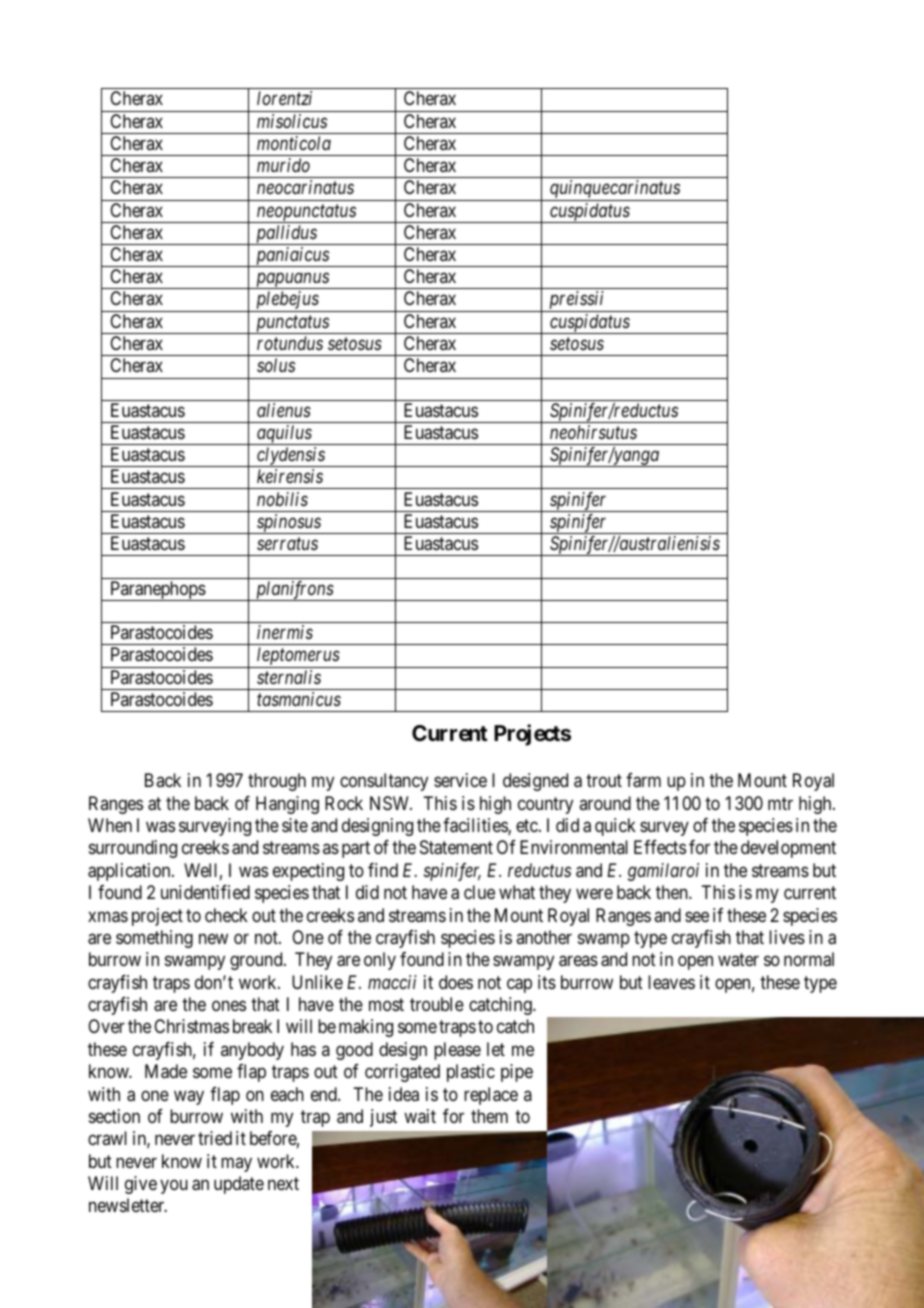 The image size is (924, 1308). Describe the element at coordinates (489, 1116) in the screenshot. I see `them` at that location.
